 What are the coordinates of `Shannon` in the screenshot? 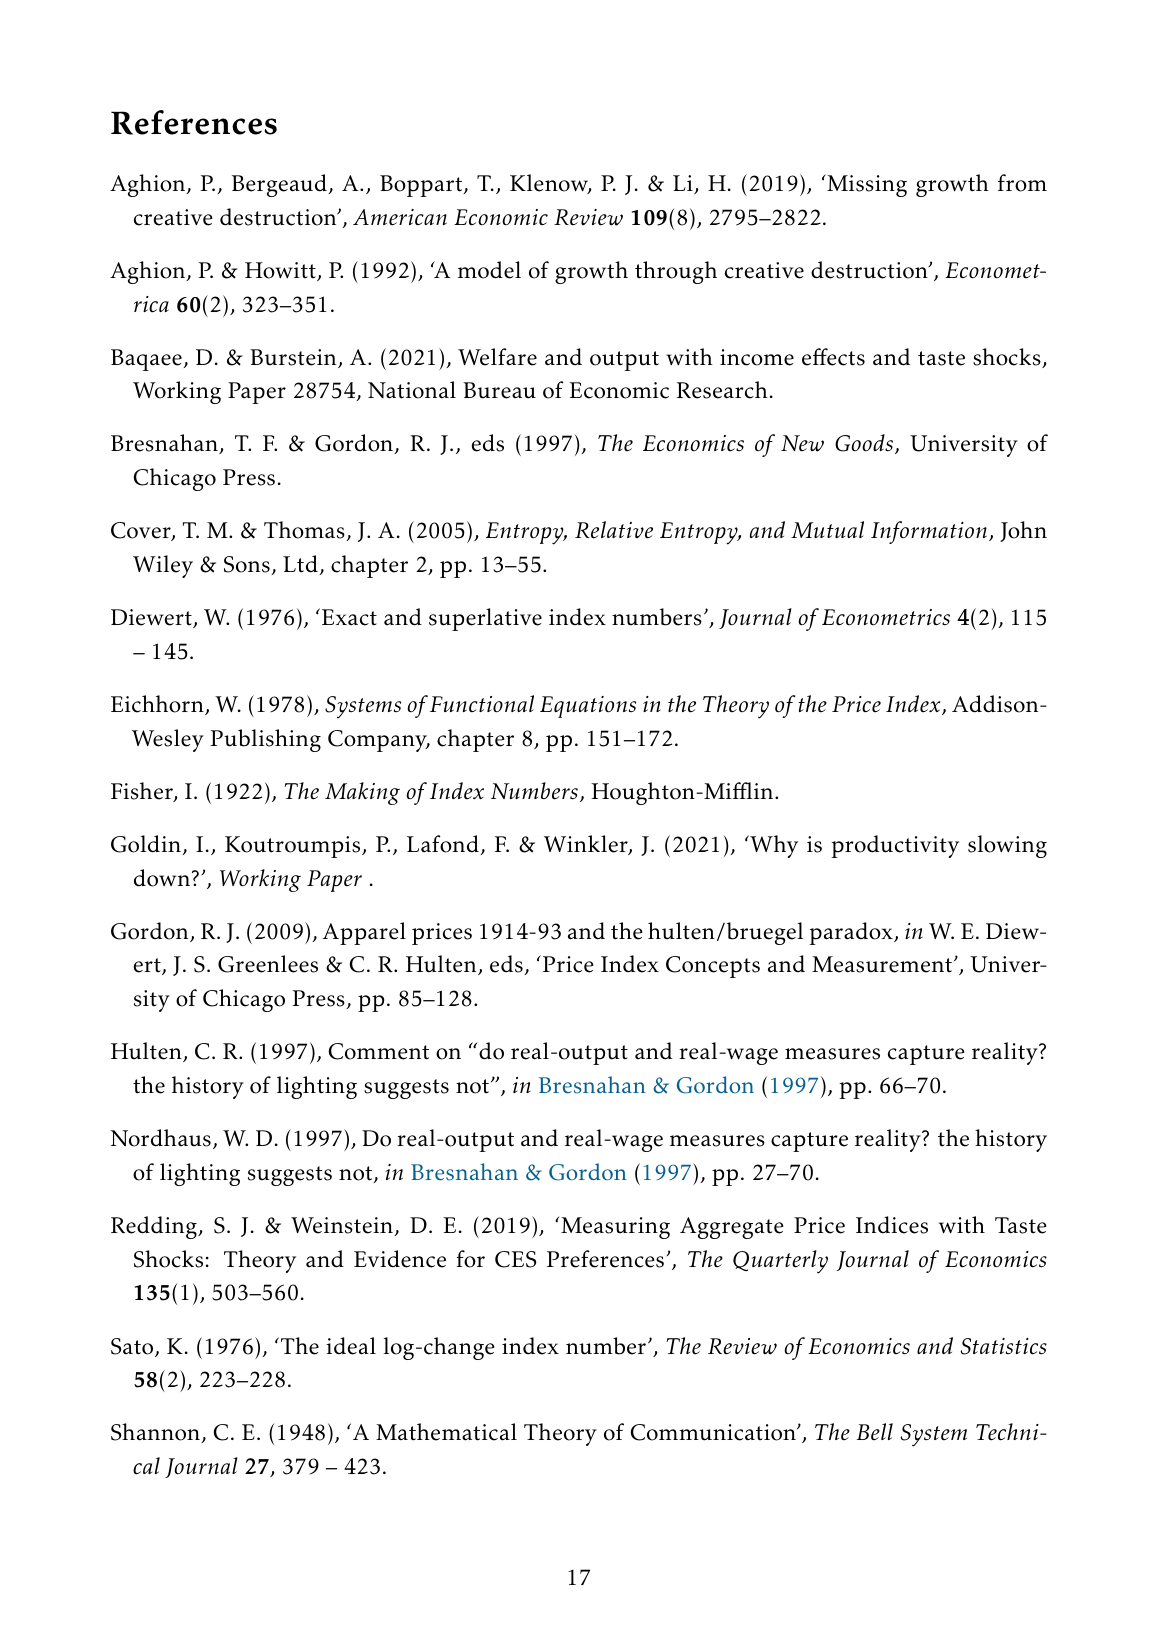 It's located at (156, 1433).
